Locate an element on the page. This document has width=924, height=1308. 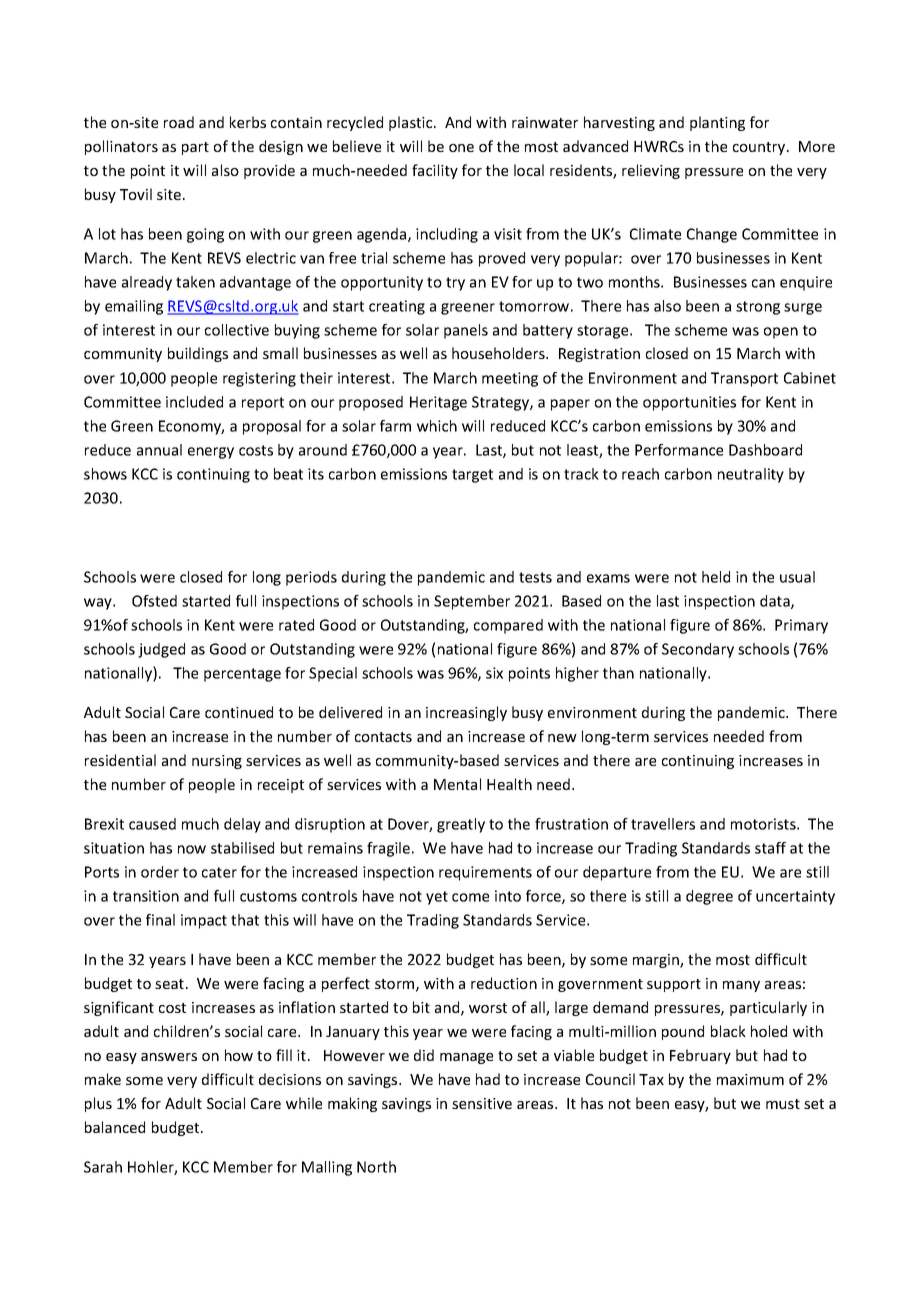
Secondary is located at coordinates (698, 650).
